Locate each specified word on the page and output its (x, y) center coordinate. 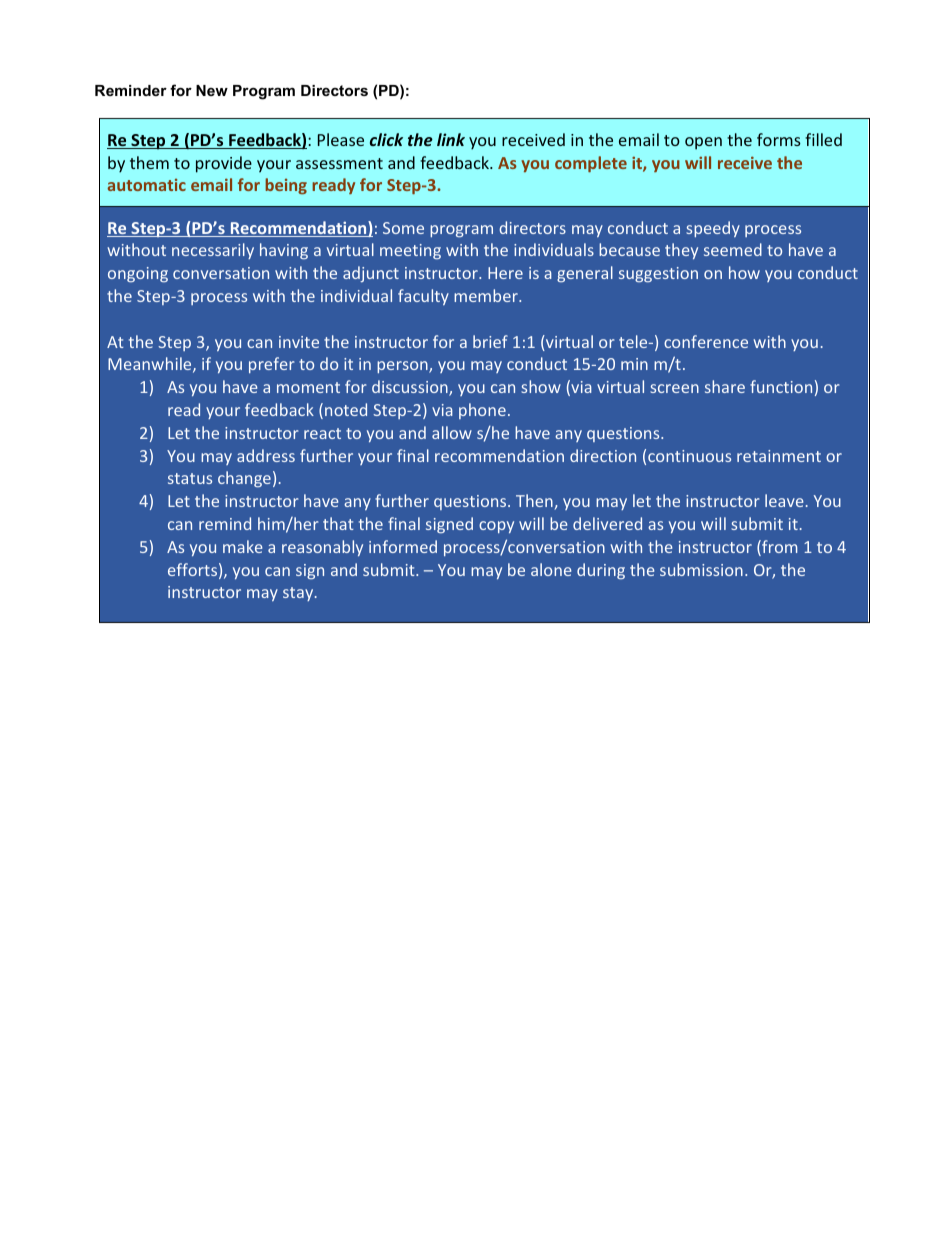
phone (482, 411)
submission (701, 569)
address (266, 455)
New (212, 90)
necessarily (213, 251)
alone (551, 569)
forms (779, 139)
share (725, 386)
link (451, 139)
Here (505, 273)
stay (299, 594)
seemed (733, 249)
